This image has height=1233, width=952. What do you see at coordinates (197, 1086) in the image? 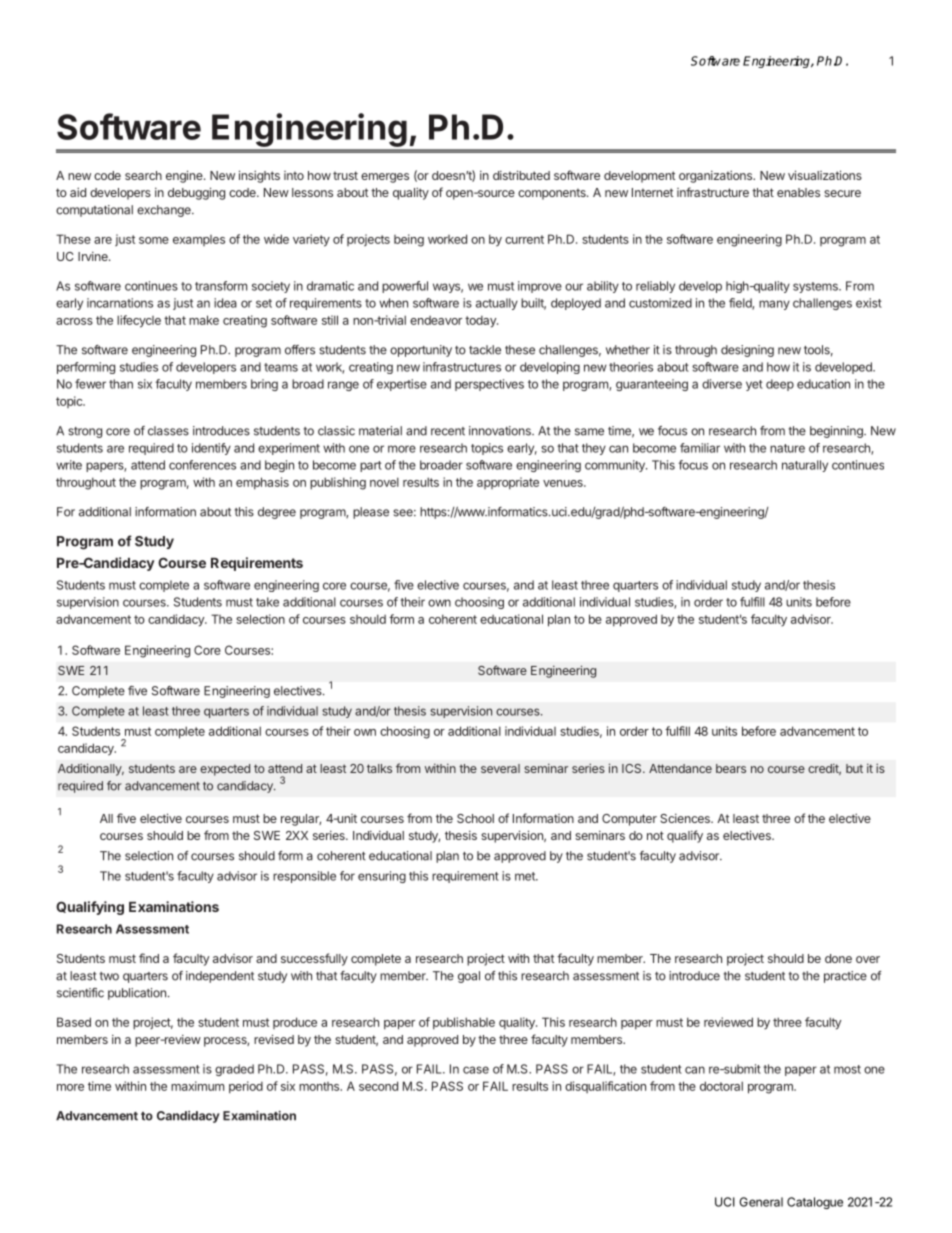
I see `maximum` at bounding box center [197, 1086].
